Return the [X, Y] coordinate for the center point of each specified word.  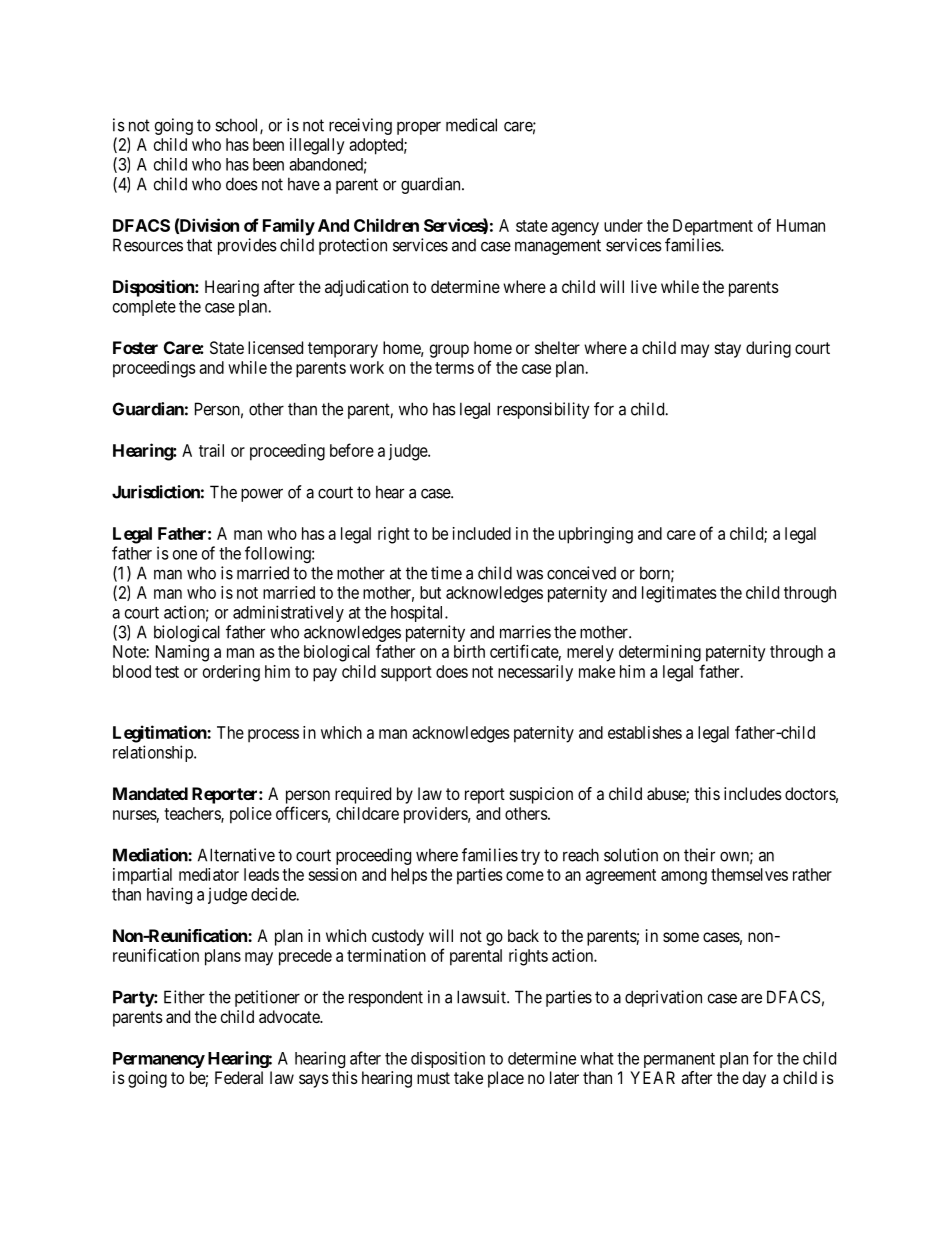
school [238, 126]
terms [454, 368]
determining [660, 653]
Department [713, 227]
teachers [193, 814]
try [530, 857]
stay [728, 350]
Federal [239, 1077]
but [430, 592]
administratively [288, 613]
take [468, 1077]
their [699, 855]
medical [471, 125]
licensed [275, 347]
